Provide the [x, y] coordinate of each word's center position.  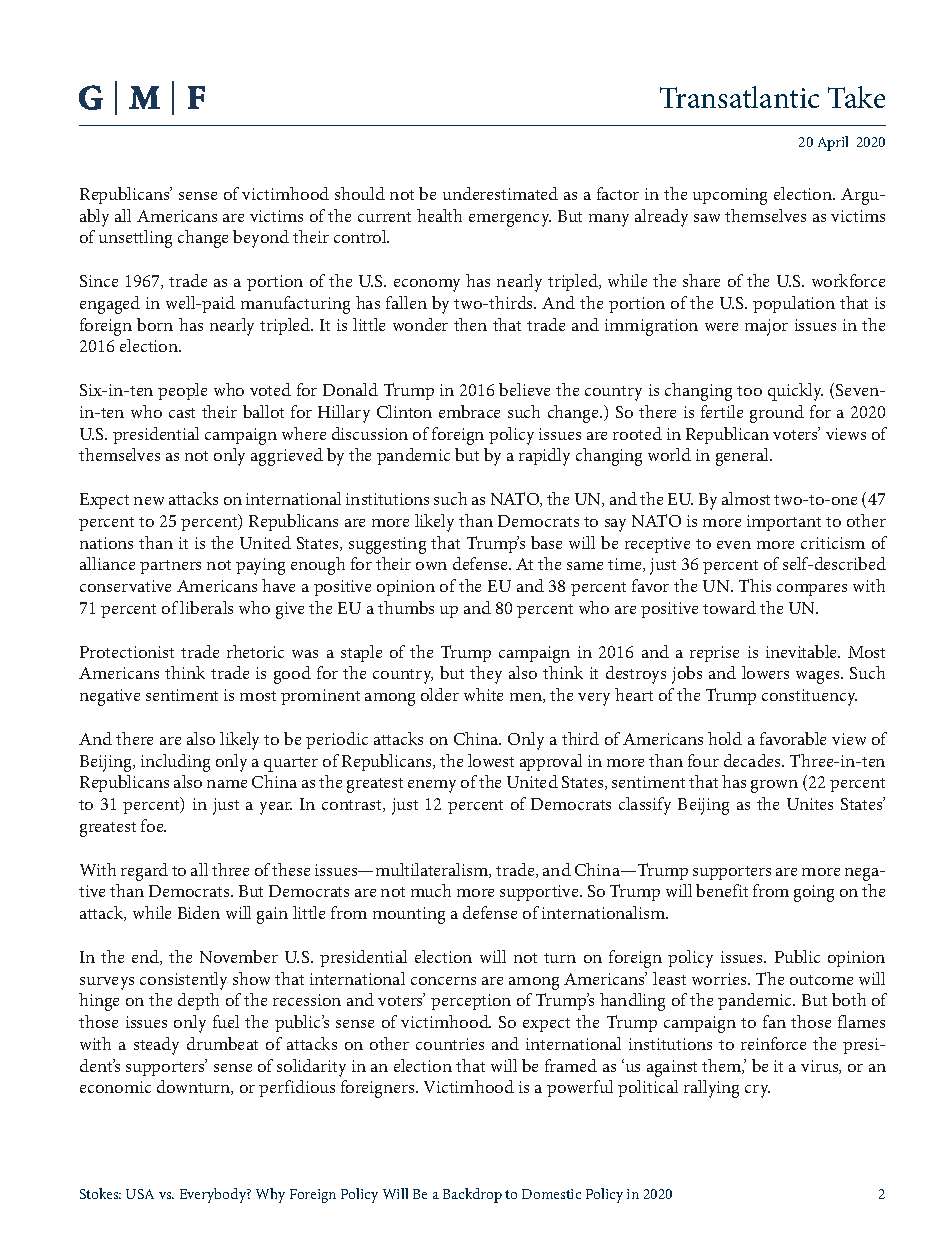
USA [140, 1194]
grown [774, 786]
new [149, 501]
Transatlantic [739, 97]
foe [153, 825]
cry [757, 1091]
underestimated [500, 193]
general [744, 457]
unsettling [135, 239]
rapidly [544, 457]
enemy [432, 786]
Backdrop [472, 1195]
